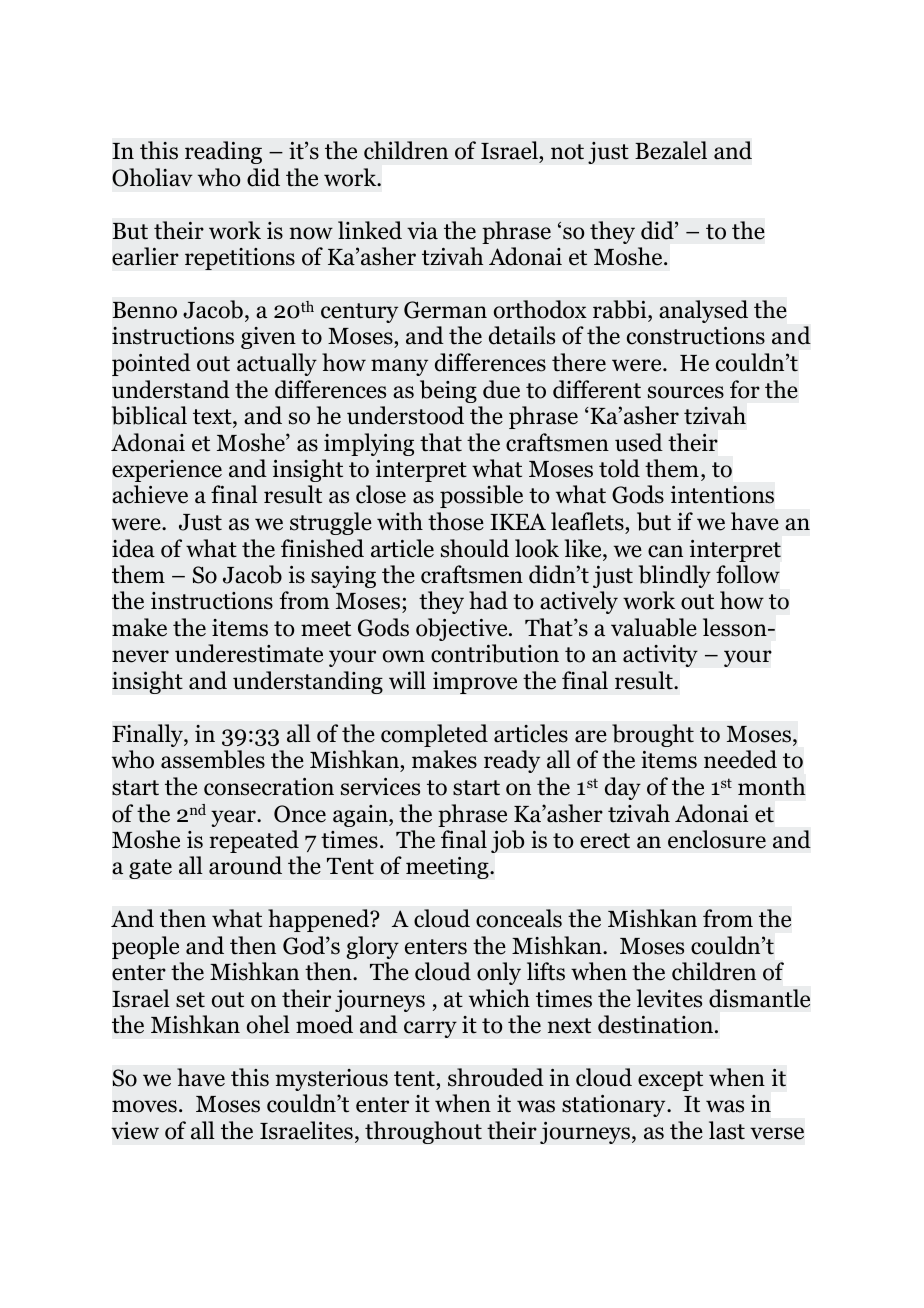 Image resolution: width=924 pixels, height=1308 pixels. I want to click on around, so click(245, 865).
